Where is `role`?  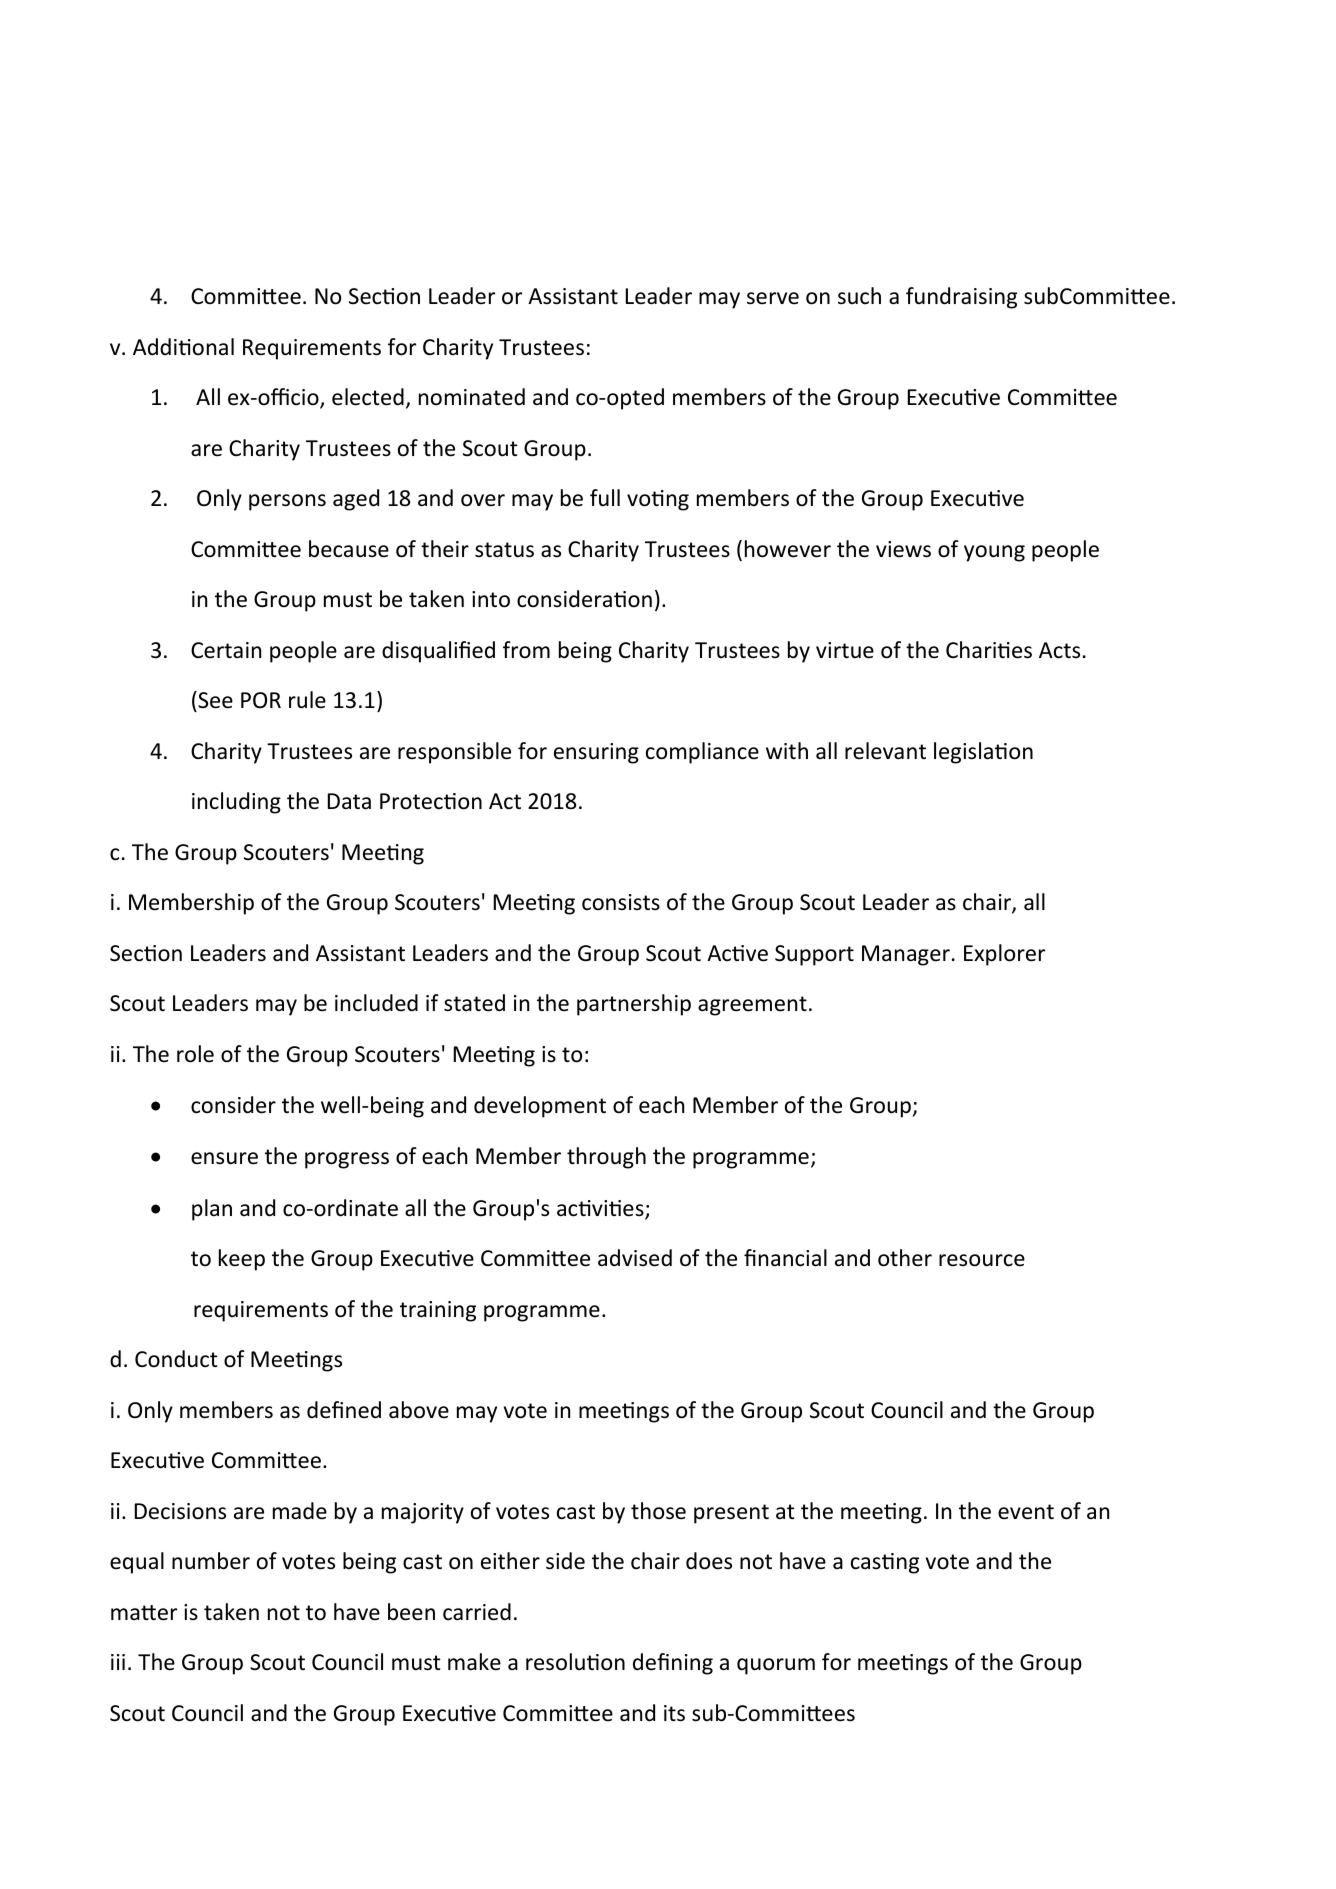
role is located at coordinates (195, 1054).
